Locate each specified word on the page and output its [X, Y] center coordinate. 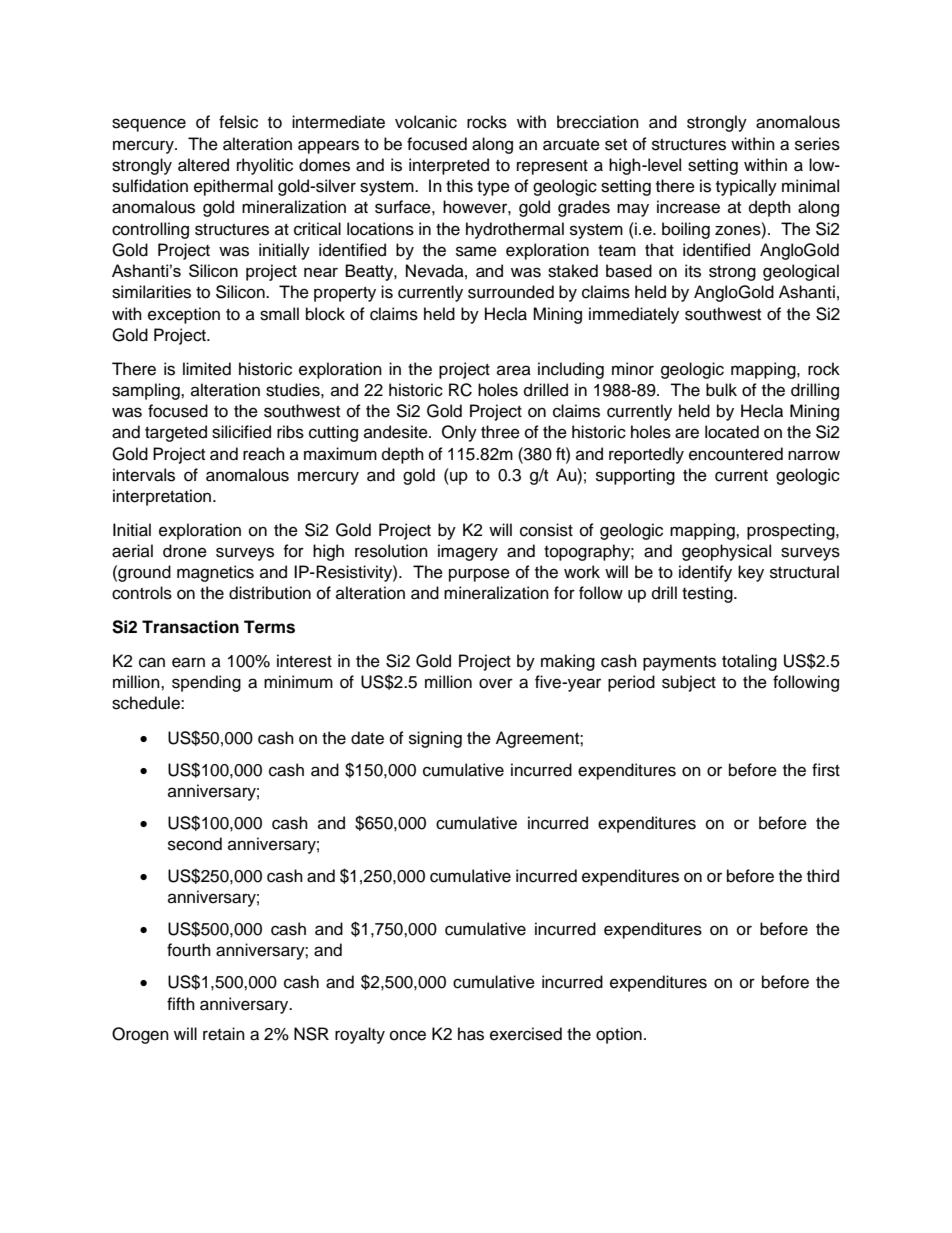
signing [435, 739]
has [471, 1034]
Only [459, 433]
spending [206, 683]
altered [203, 165]
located [732, 432]
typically [746, 187]
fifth [181, 1003]
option [619, 1035]
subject [689, 683]
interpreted [449, 166]
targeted [176, 433]
